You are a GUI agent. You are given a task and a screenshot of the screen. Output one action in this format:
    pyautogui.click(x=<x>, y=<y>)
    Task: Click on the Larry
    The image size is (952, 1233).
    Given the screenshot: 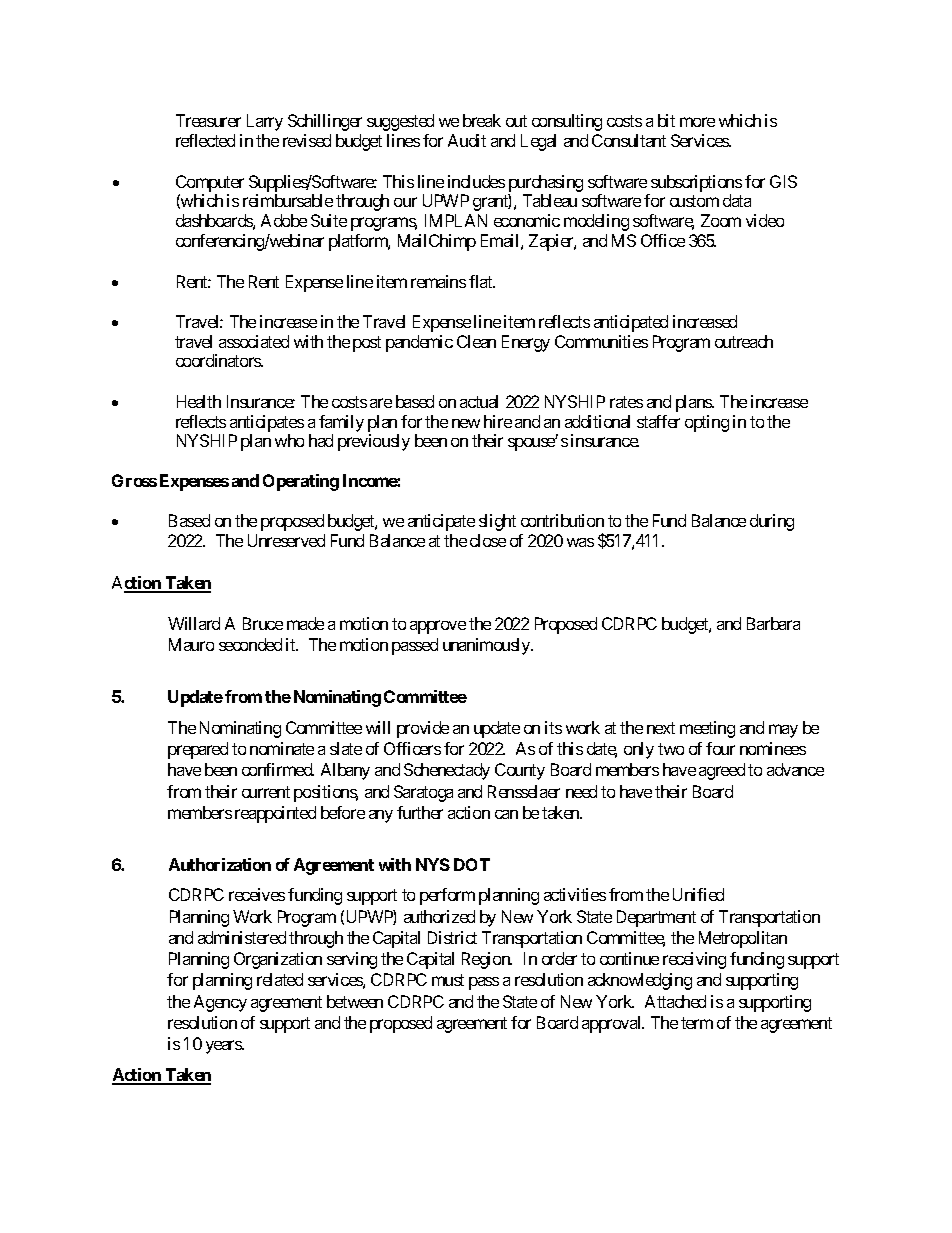 What is the action you would take?
    pyautogui.click(x=265, y=122)
